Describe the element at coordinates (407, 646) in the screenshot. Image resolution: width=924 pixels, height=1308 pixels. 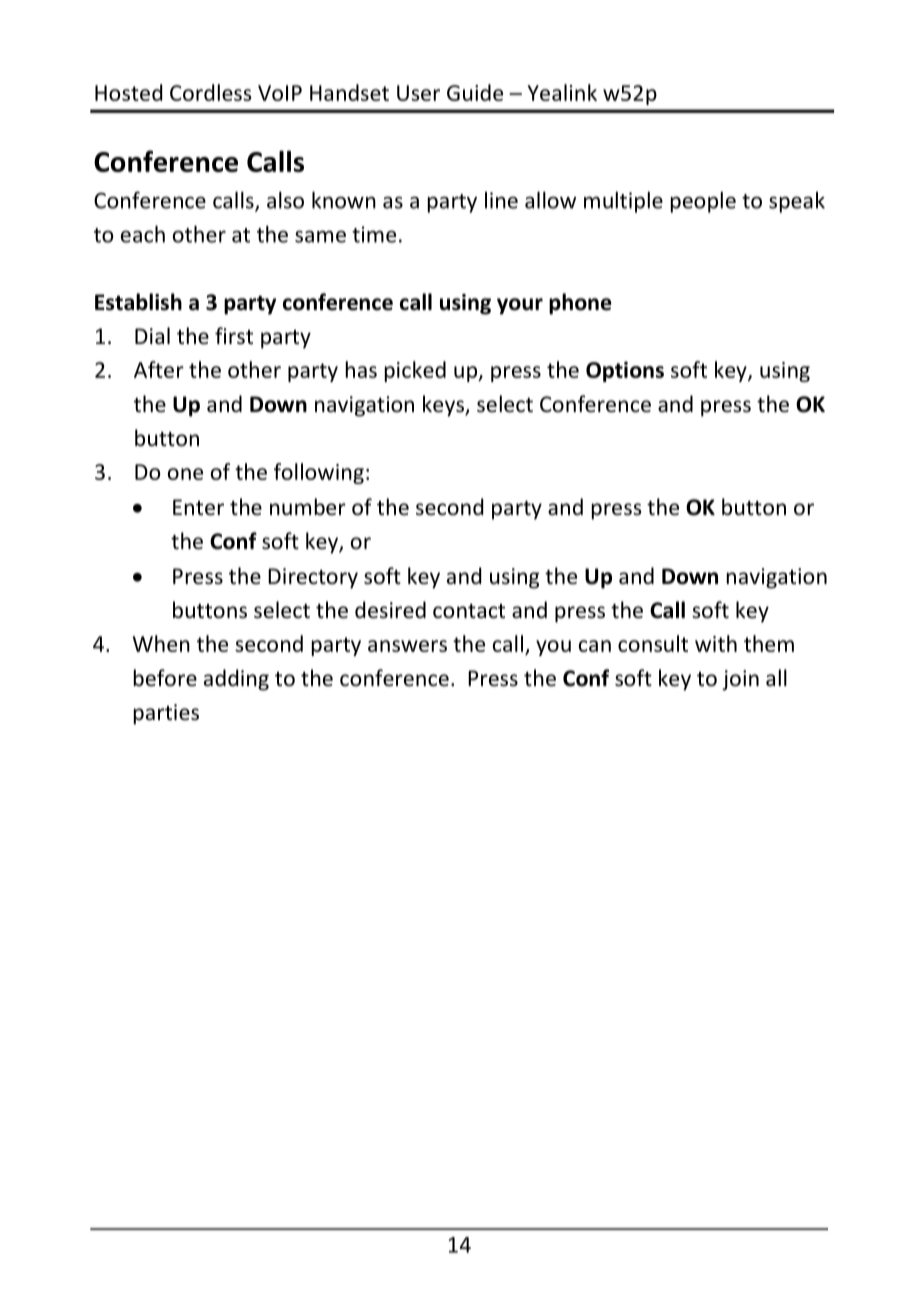
I see `answers` at that location.
